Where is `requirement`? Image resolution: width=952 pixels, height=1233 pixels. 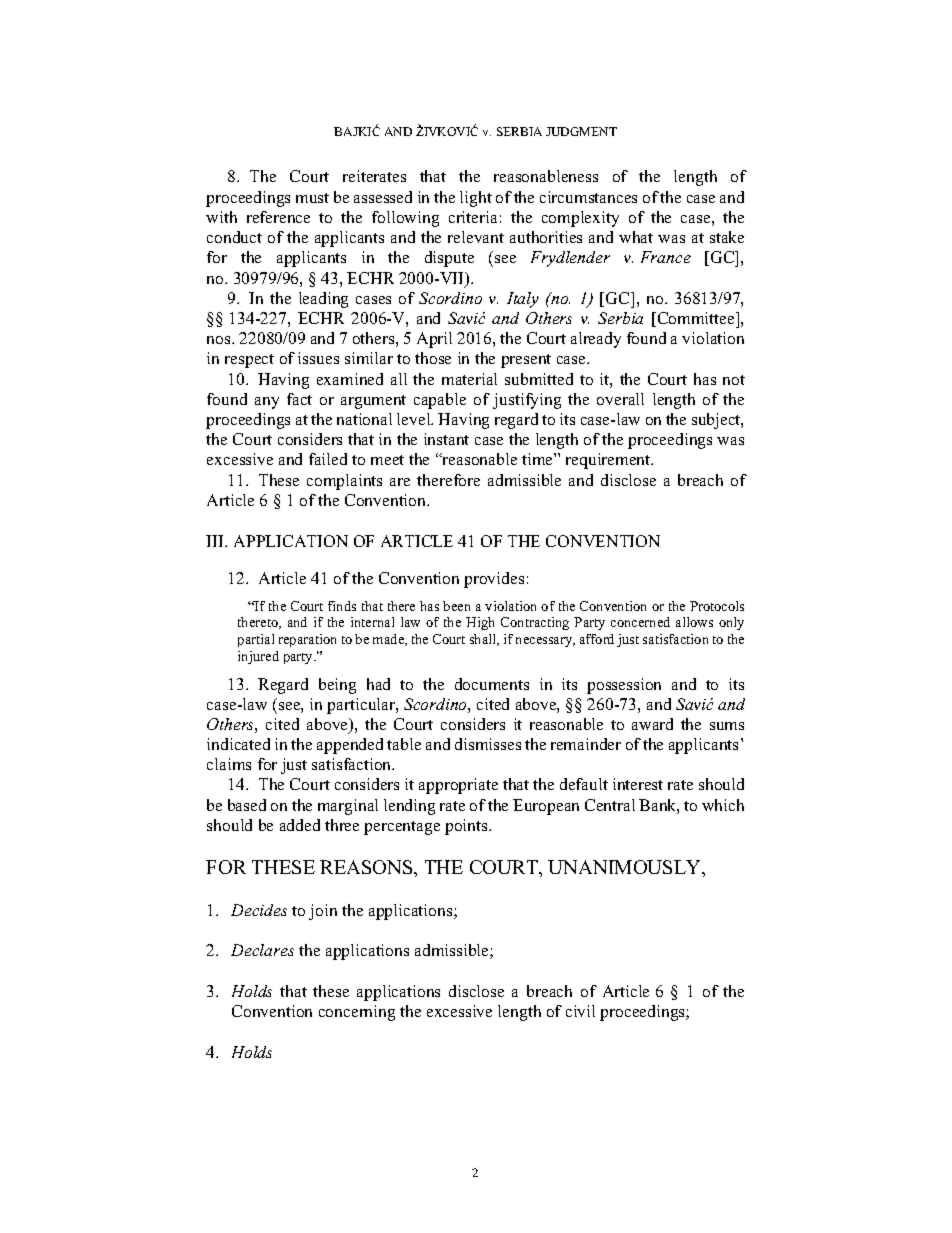 requirement is located at coordinates (609, 461).
